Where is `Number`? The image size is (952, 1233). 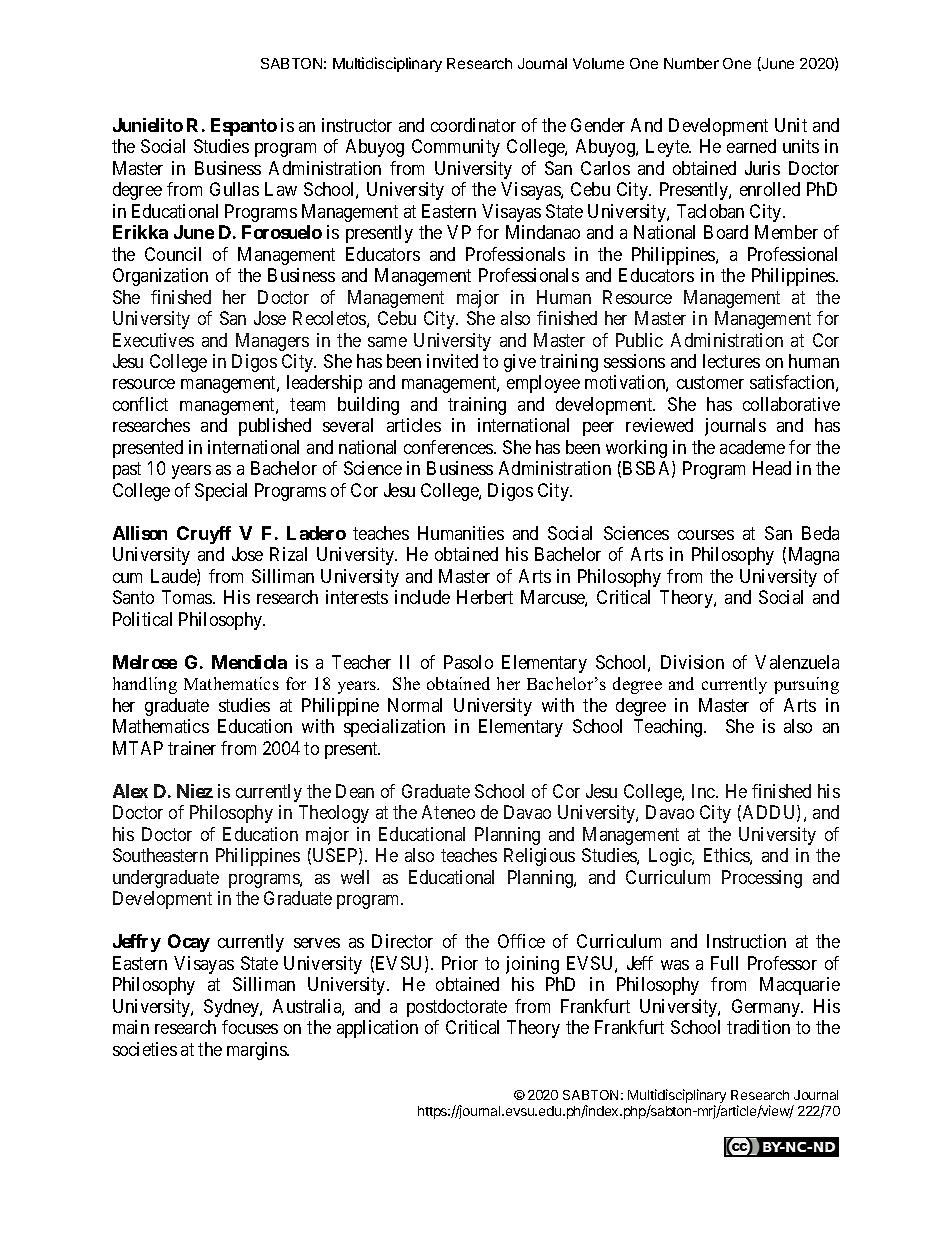 Number is located at coordinates (691, 63).
